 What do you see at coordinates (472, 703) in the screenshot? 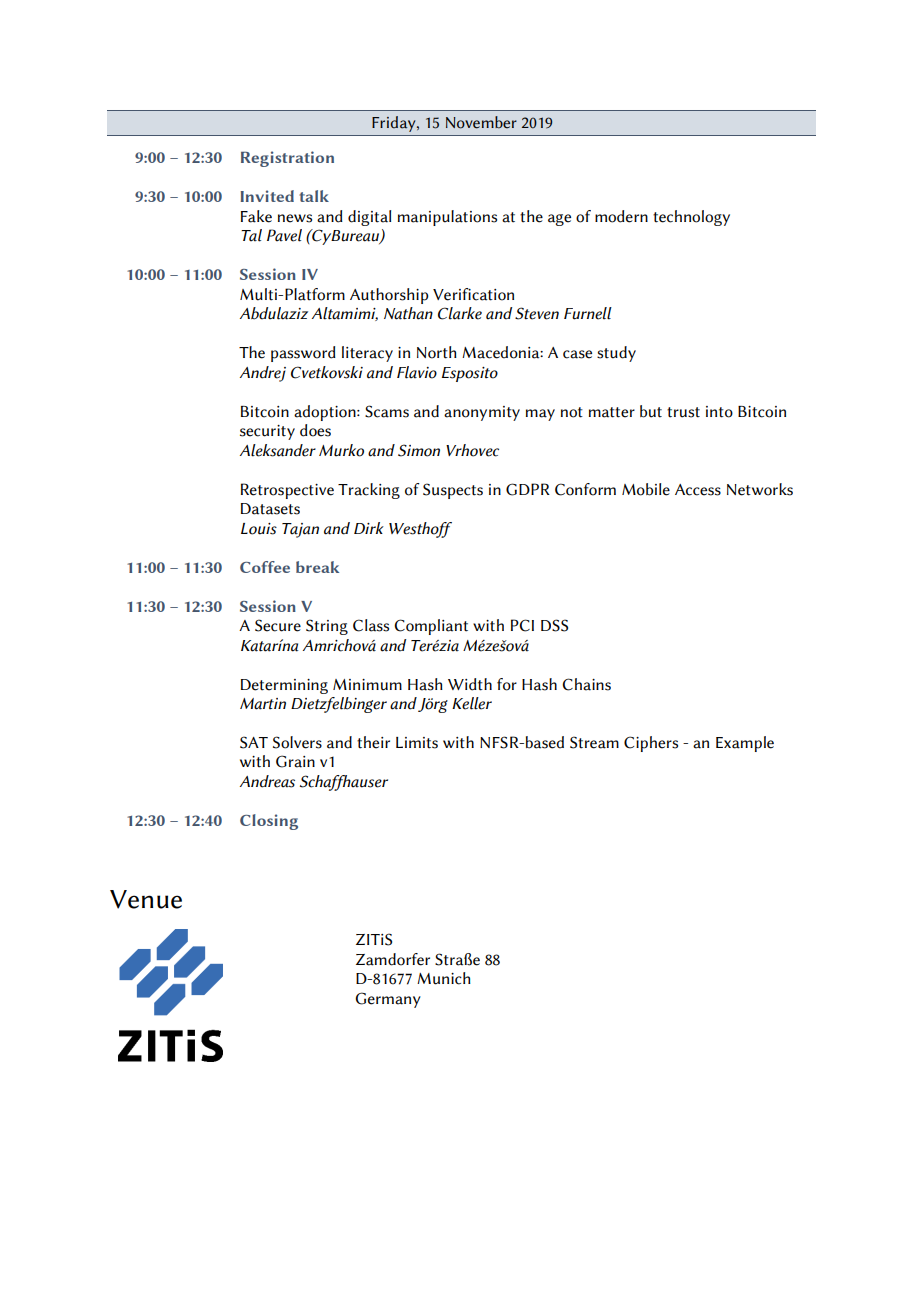
I see `Keller` at bounding box center [472, 703].
